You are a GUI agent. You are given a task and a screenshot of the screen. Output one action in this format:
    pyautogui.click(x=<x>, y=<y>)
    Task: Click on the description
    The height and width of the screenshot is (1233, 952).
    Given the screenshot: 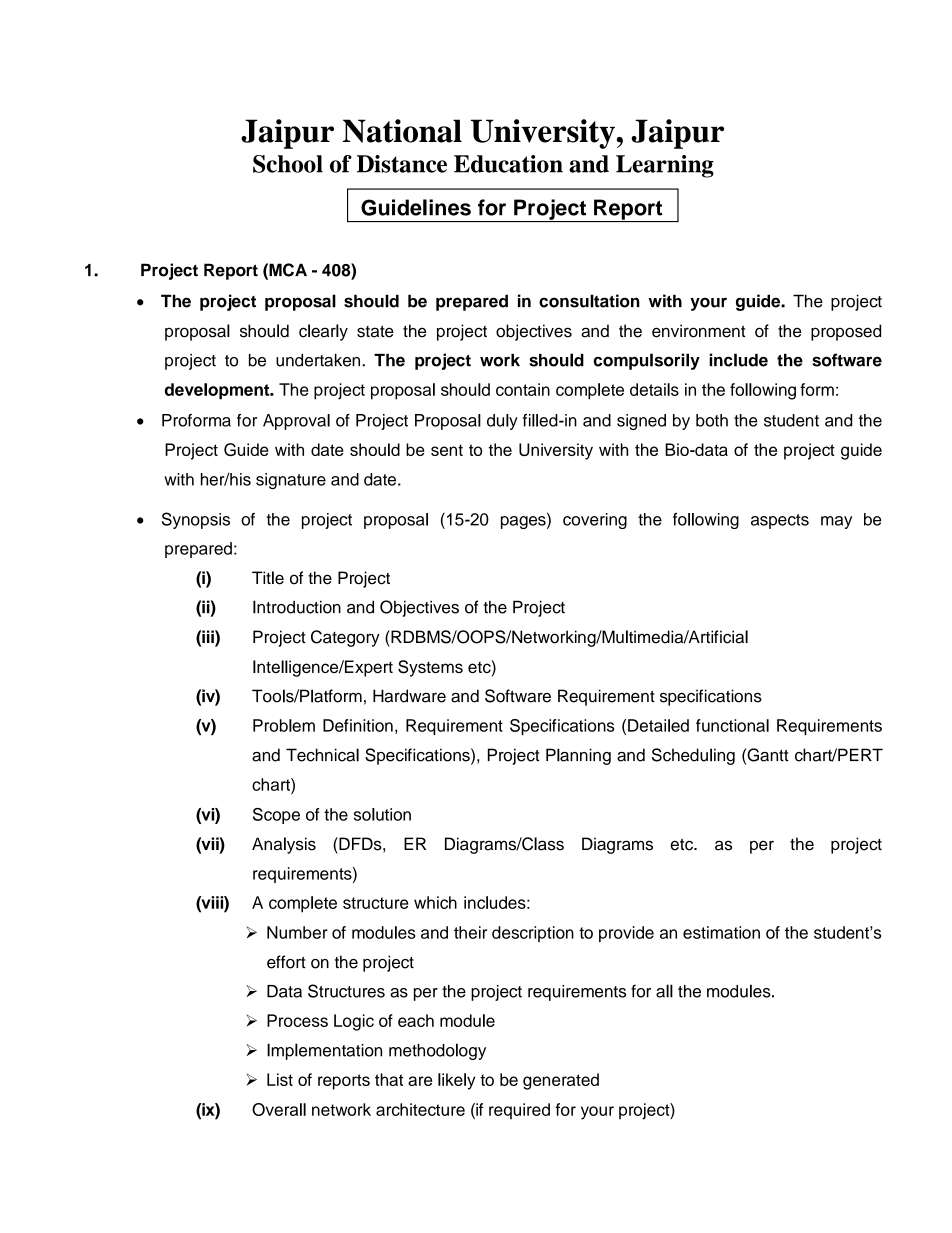 What is the action you would take?
    pyautogui.click(x=533, y=934)
